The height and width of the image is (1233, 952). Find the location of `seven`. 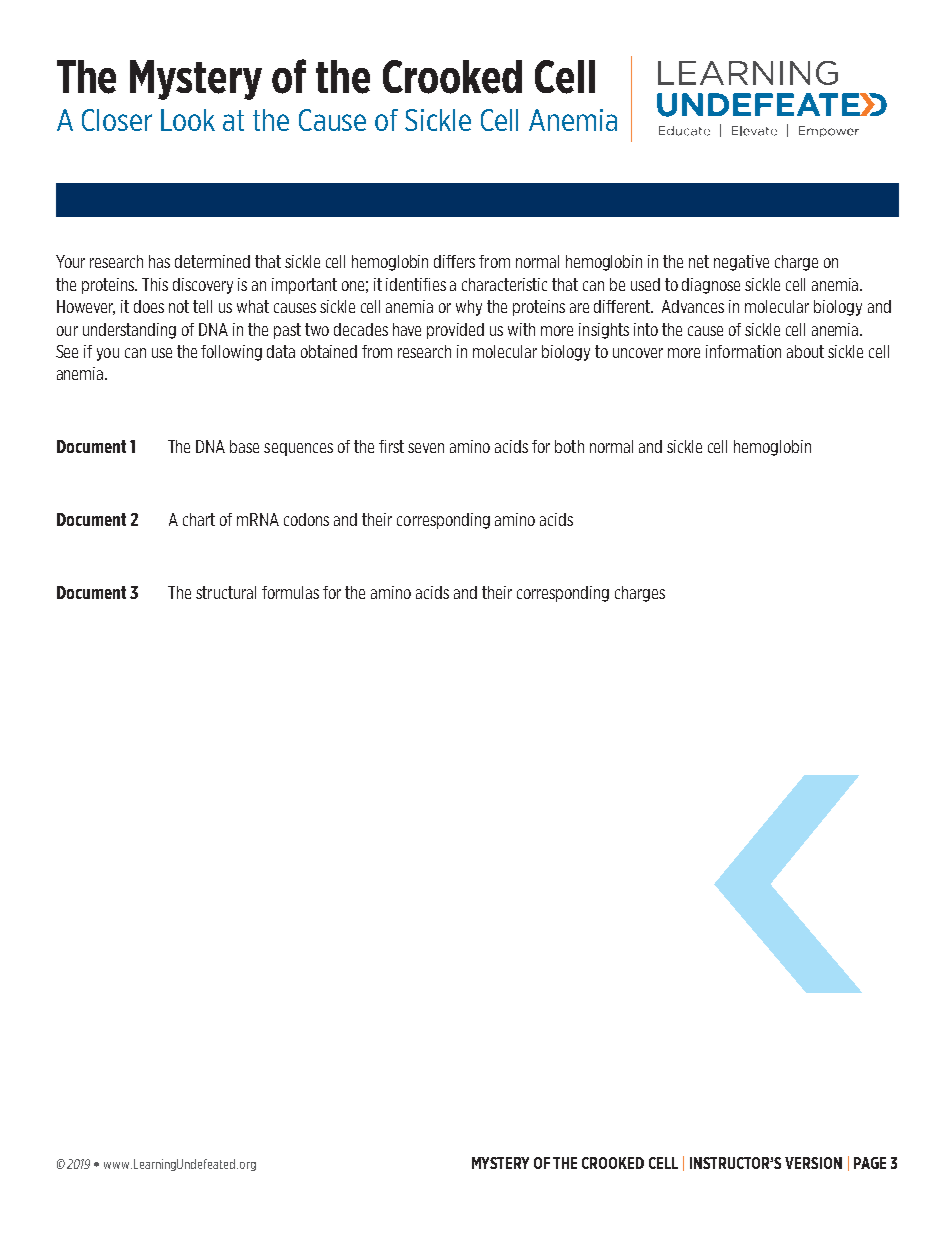

seven is located at coordinates (426, 448).
